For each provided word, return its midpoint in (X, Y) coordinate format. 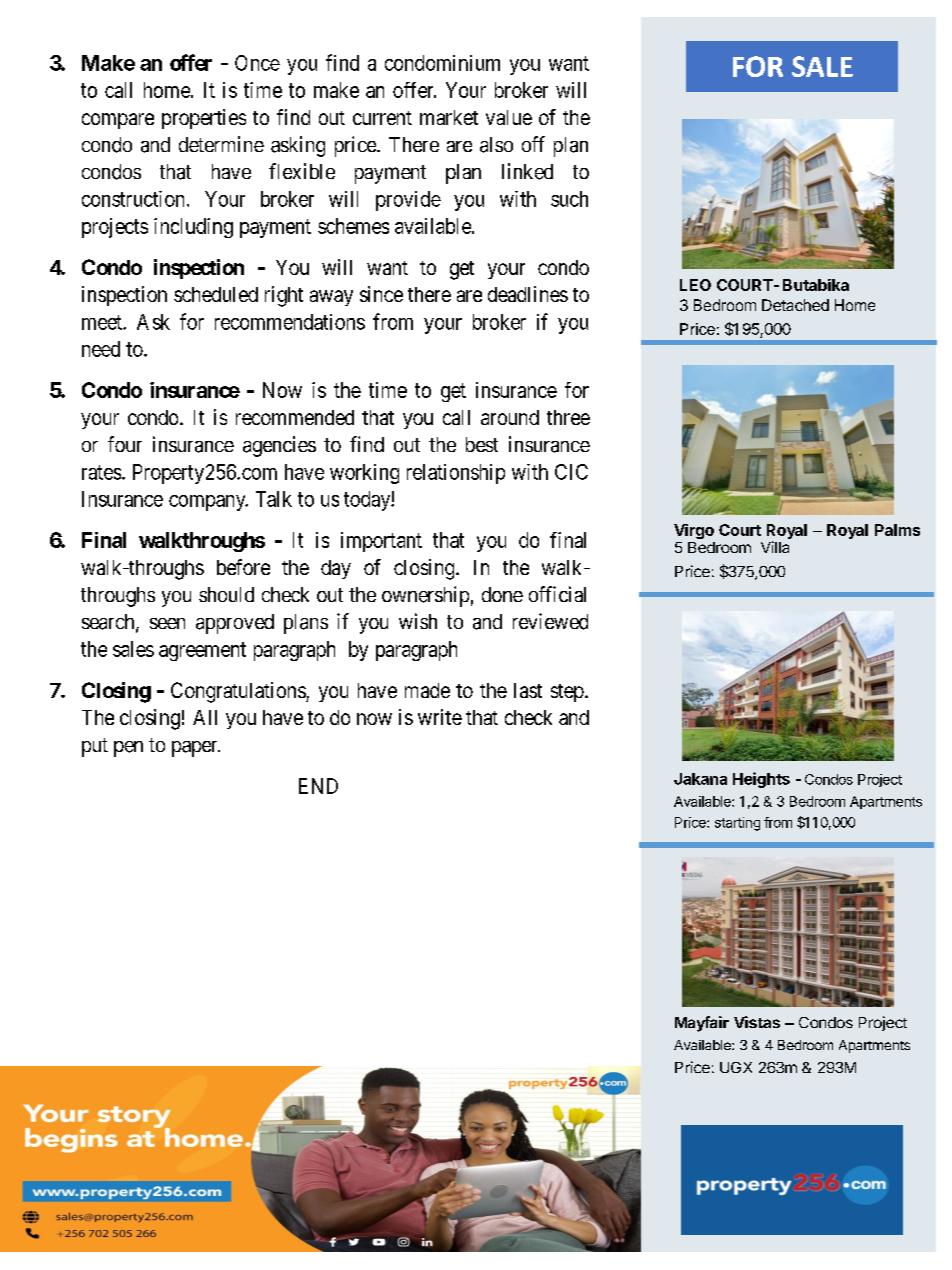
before (243, 567)
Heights (761, 780)
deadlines (528, 294)
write (440, 717)
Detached (795, 305)
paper (196, 749)
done (502, 594)
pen (128, 749)
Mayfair (702, 1024)
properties (204, 119)
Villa (775, 547)
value (509, 117)
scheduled (216, 294)
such (569, 199)
